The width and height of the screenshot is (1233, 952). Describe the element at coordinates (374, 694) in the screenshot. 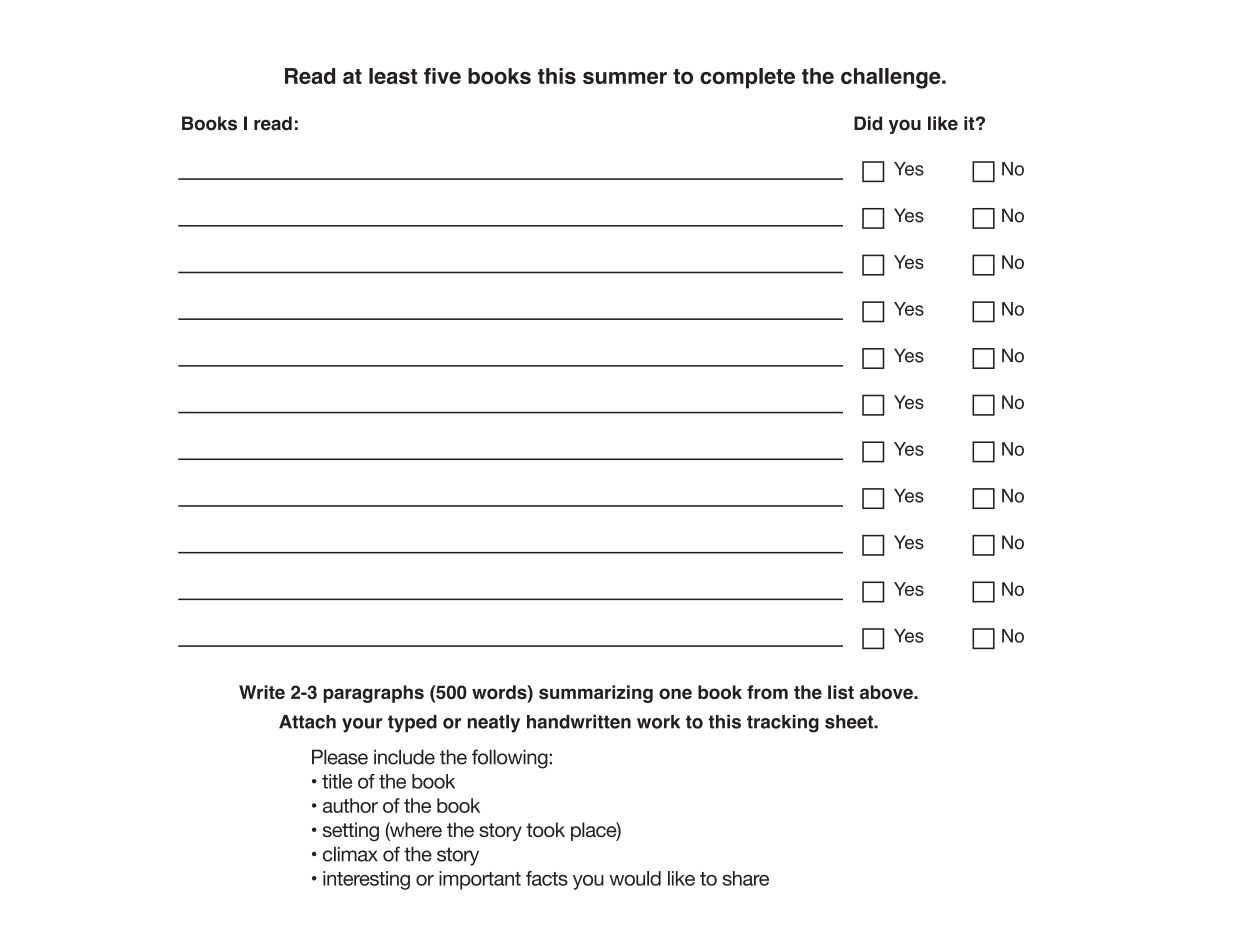

I see `paragraphs` at that location.
